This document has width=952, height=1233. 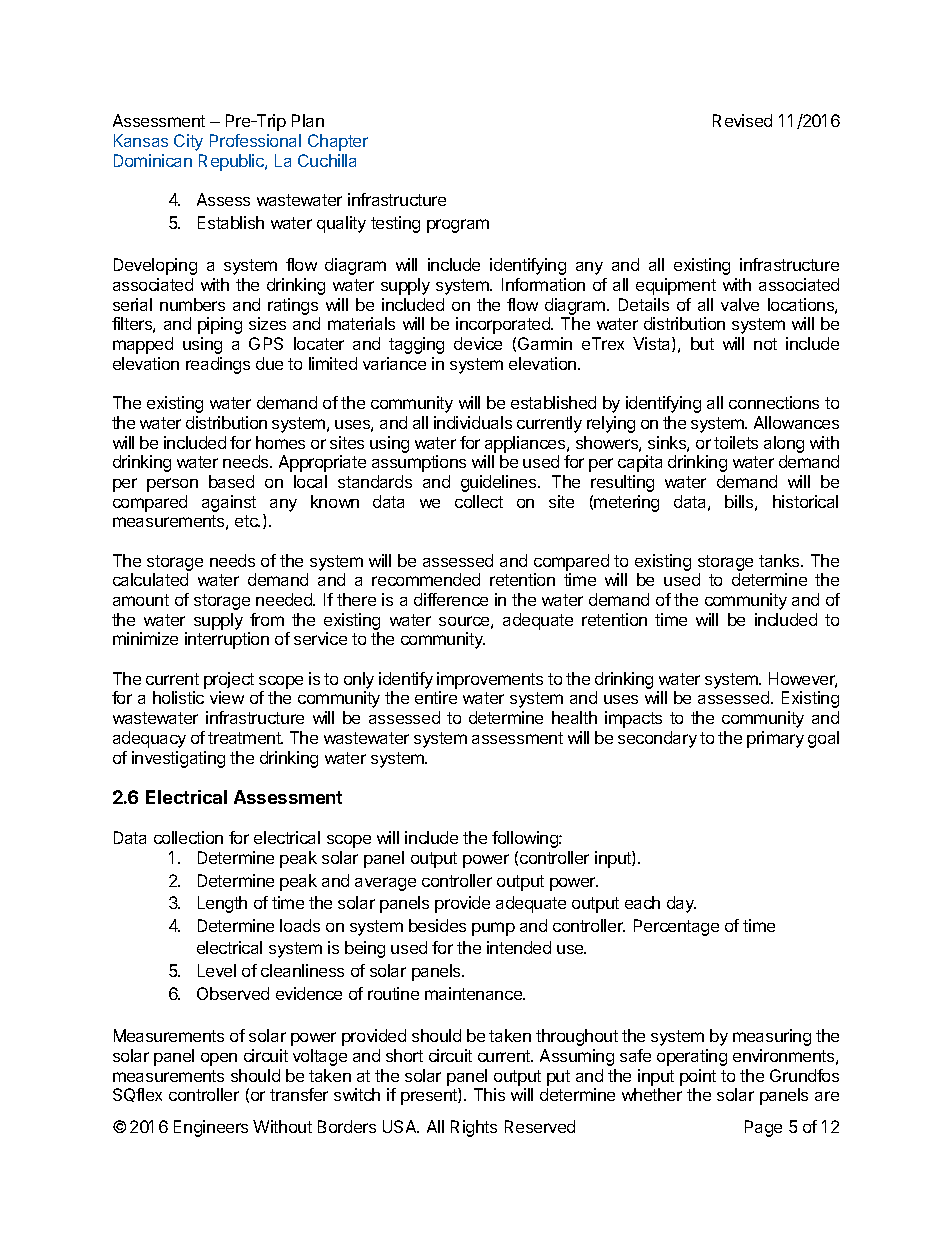 I want to click on program, so click(x=458, y=226).
